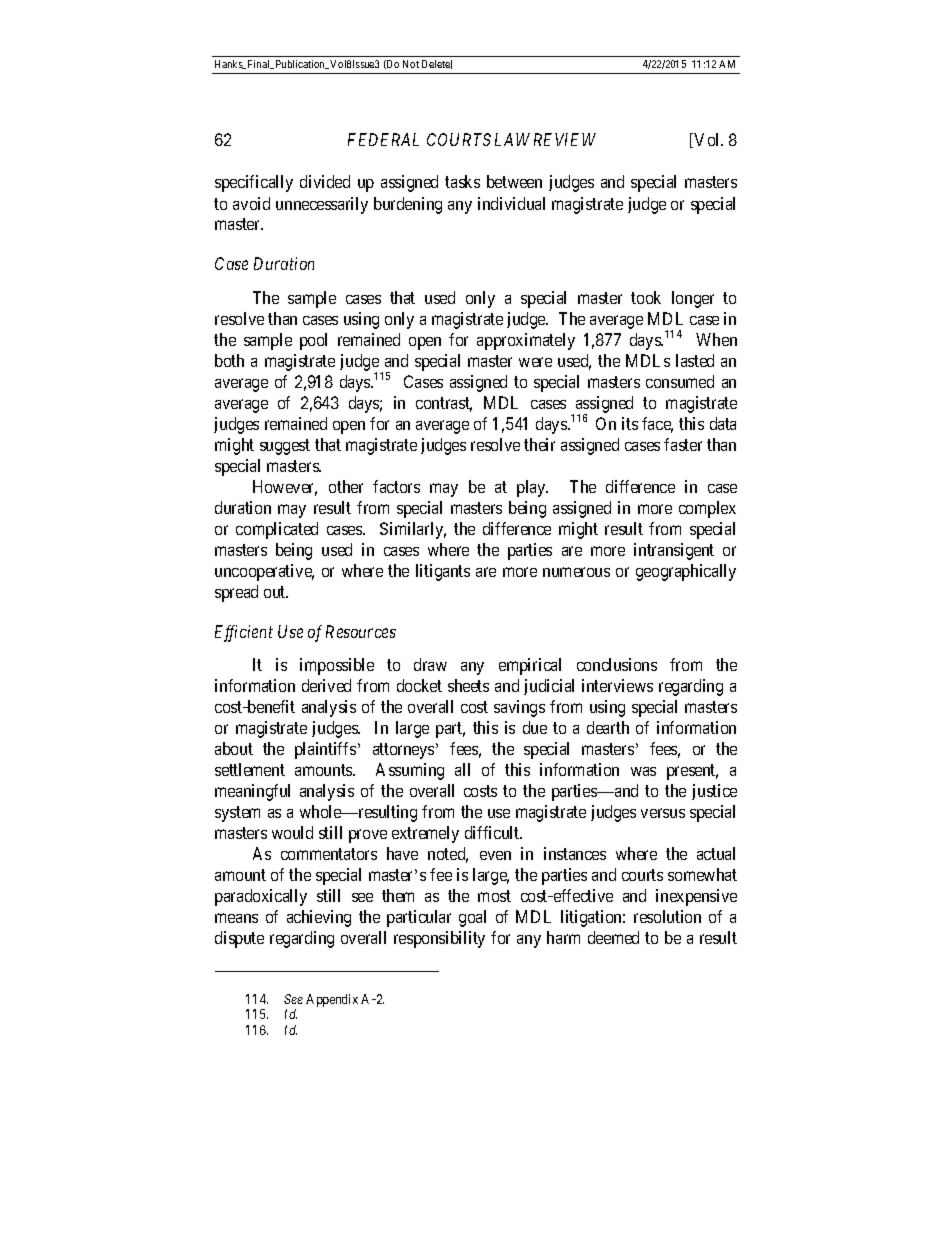 This screenshot has height=1233, width=952. Describe the element at coordinates (254, 183) in the screenshot. I see `specifically` at that location.
